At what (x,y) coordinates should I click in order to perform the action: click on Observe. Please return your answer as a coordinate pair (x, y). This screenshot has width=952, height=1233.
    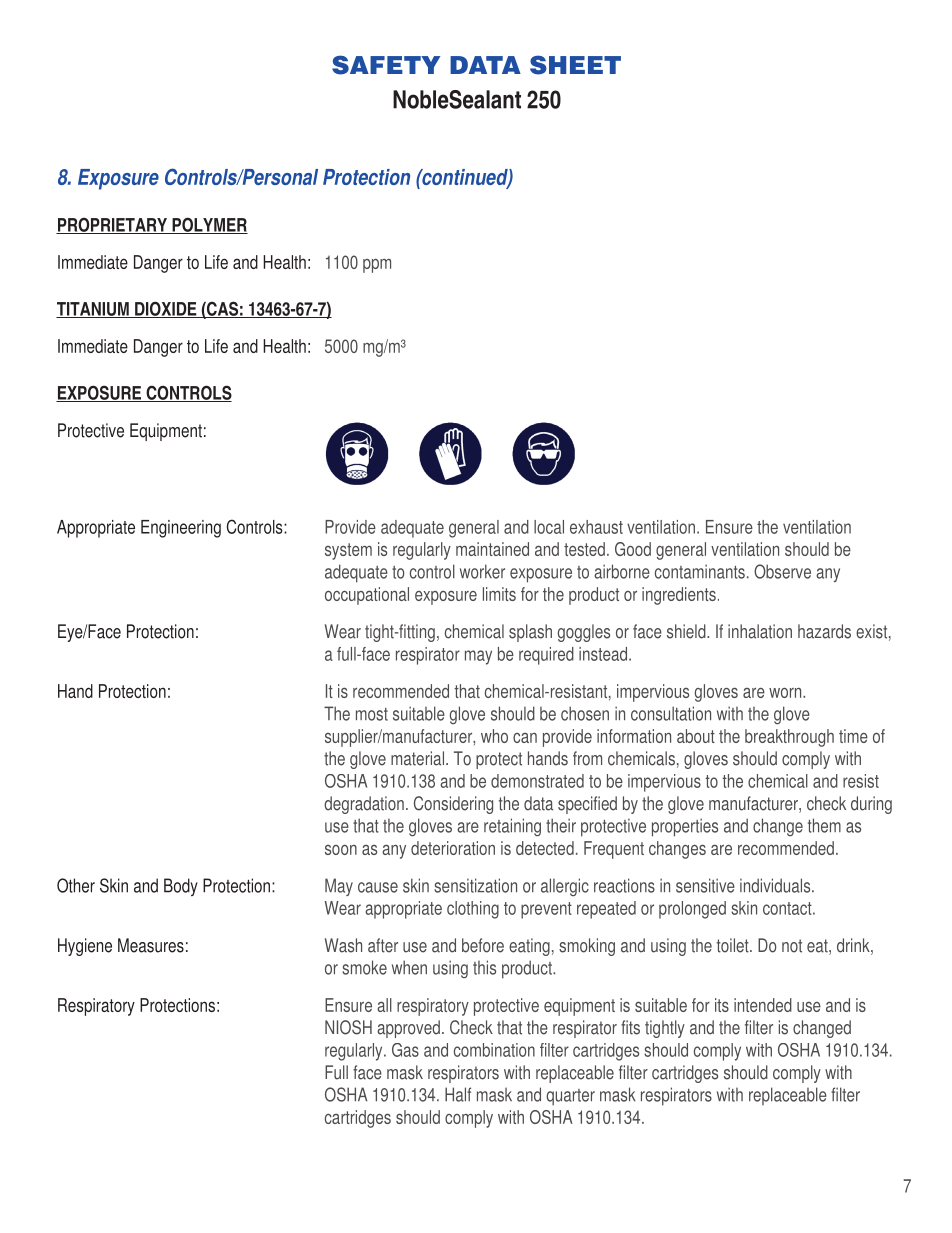
    Looking at the image, I should click on (782, 571).
